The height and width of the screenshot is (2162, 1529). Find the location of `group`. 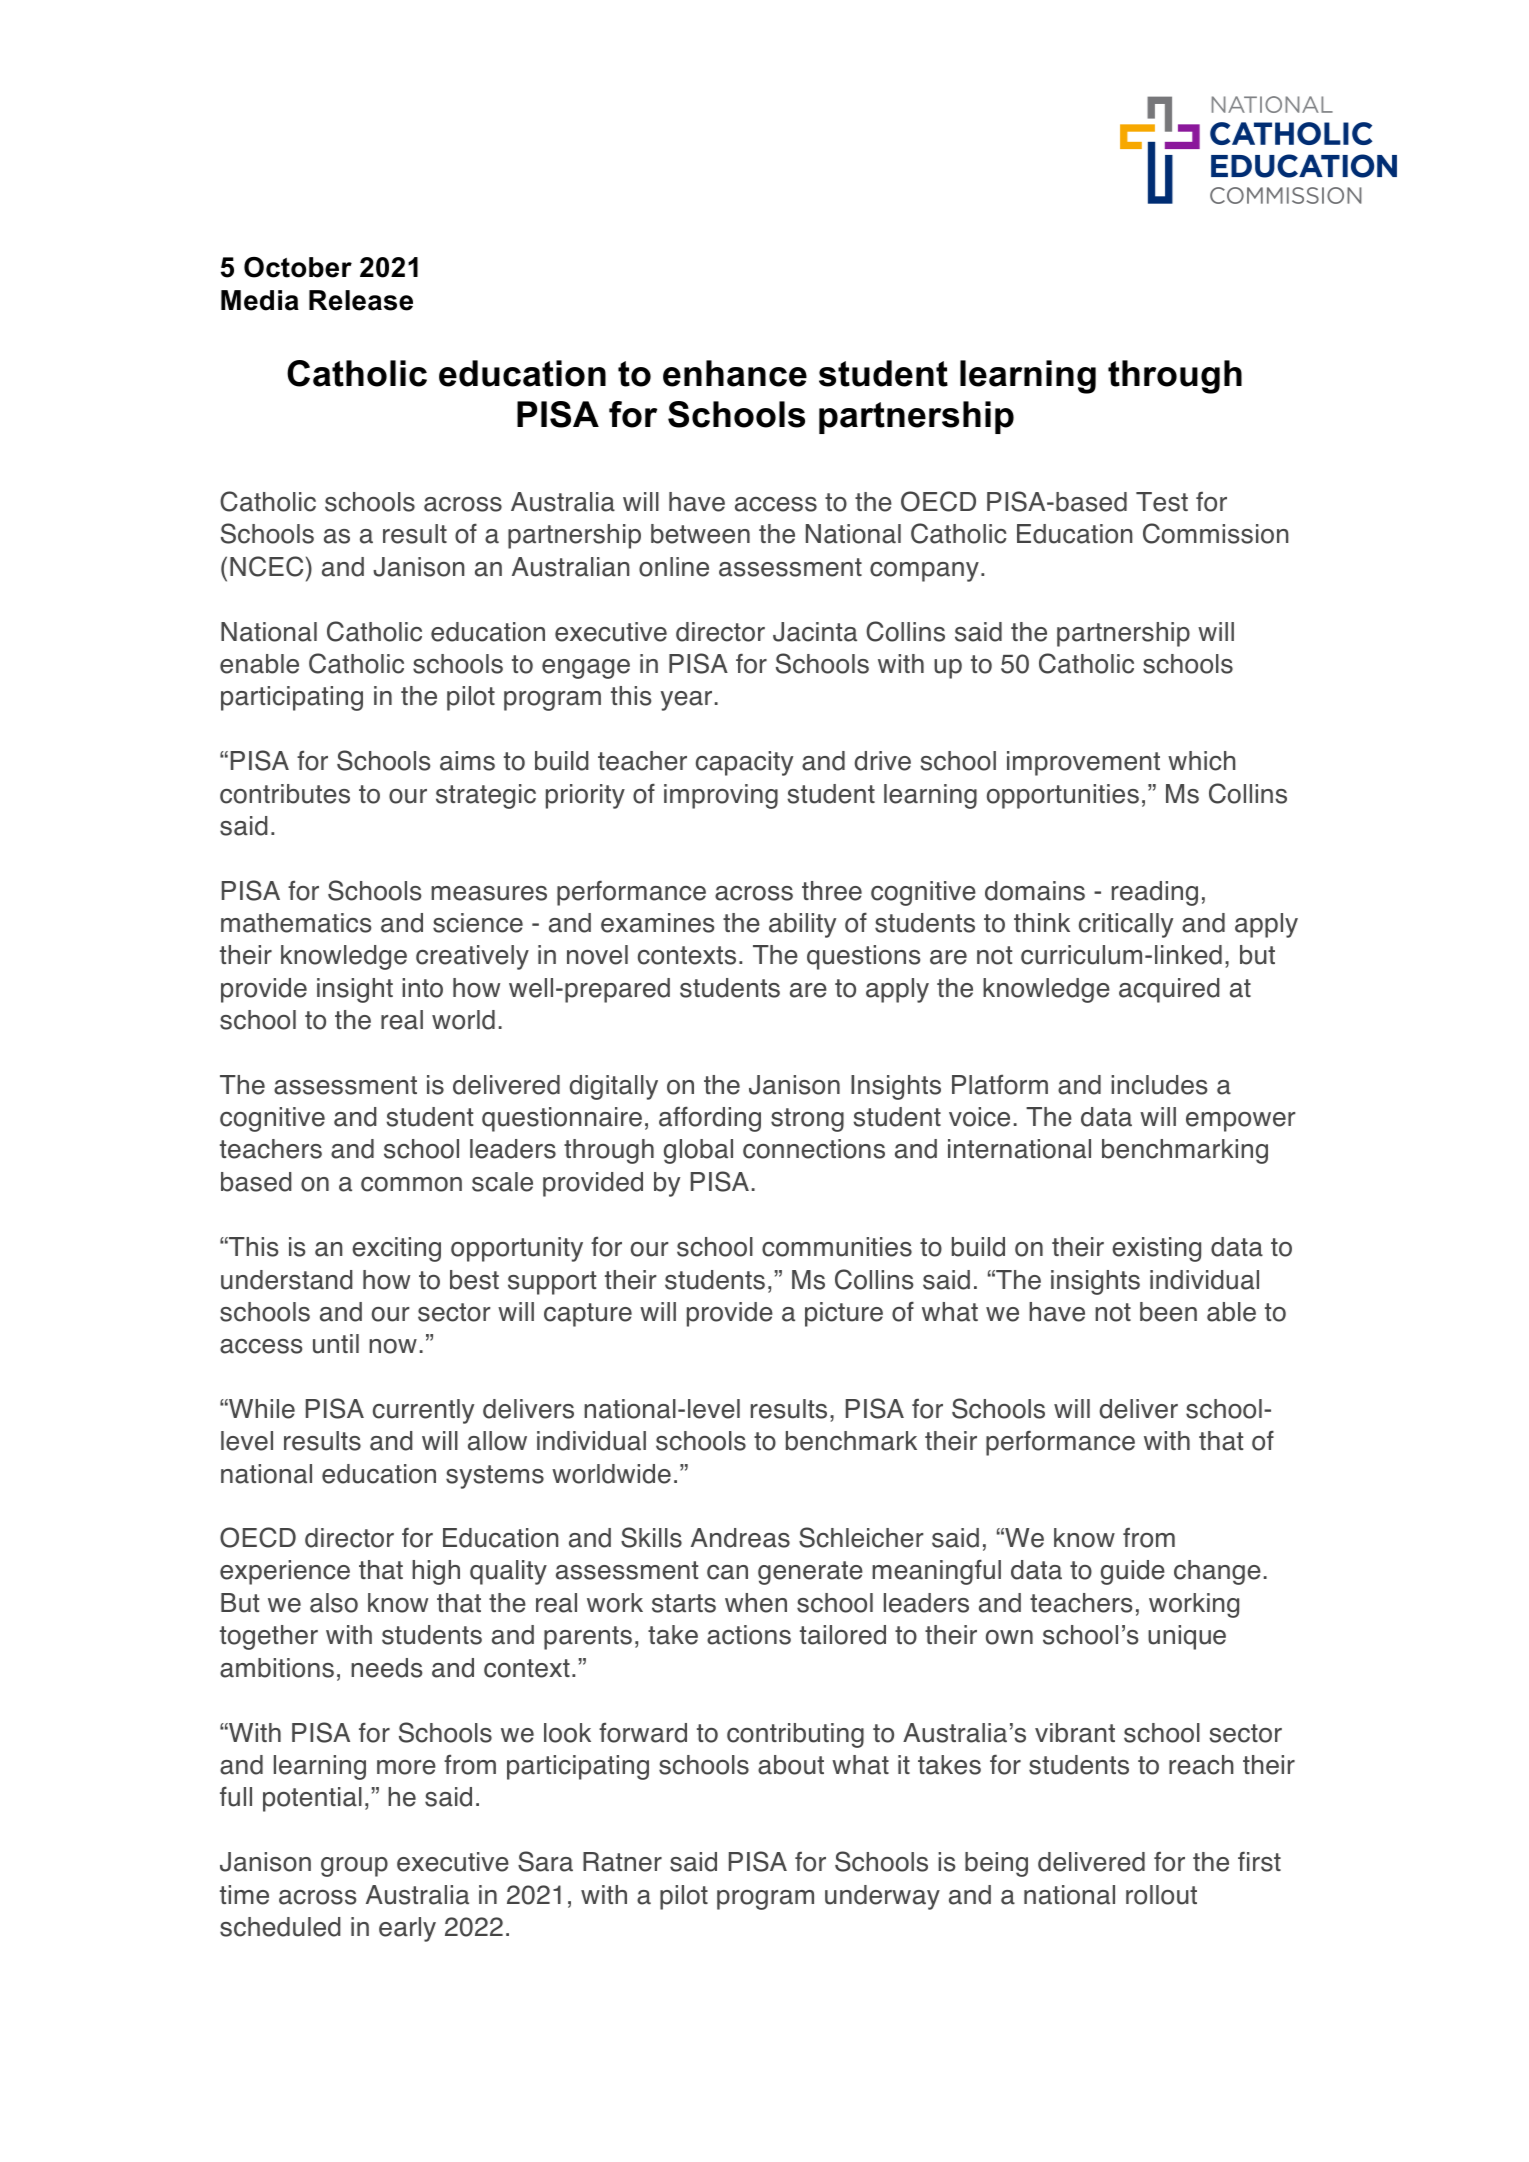

group is located at coordinates (354, 1867).
